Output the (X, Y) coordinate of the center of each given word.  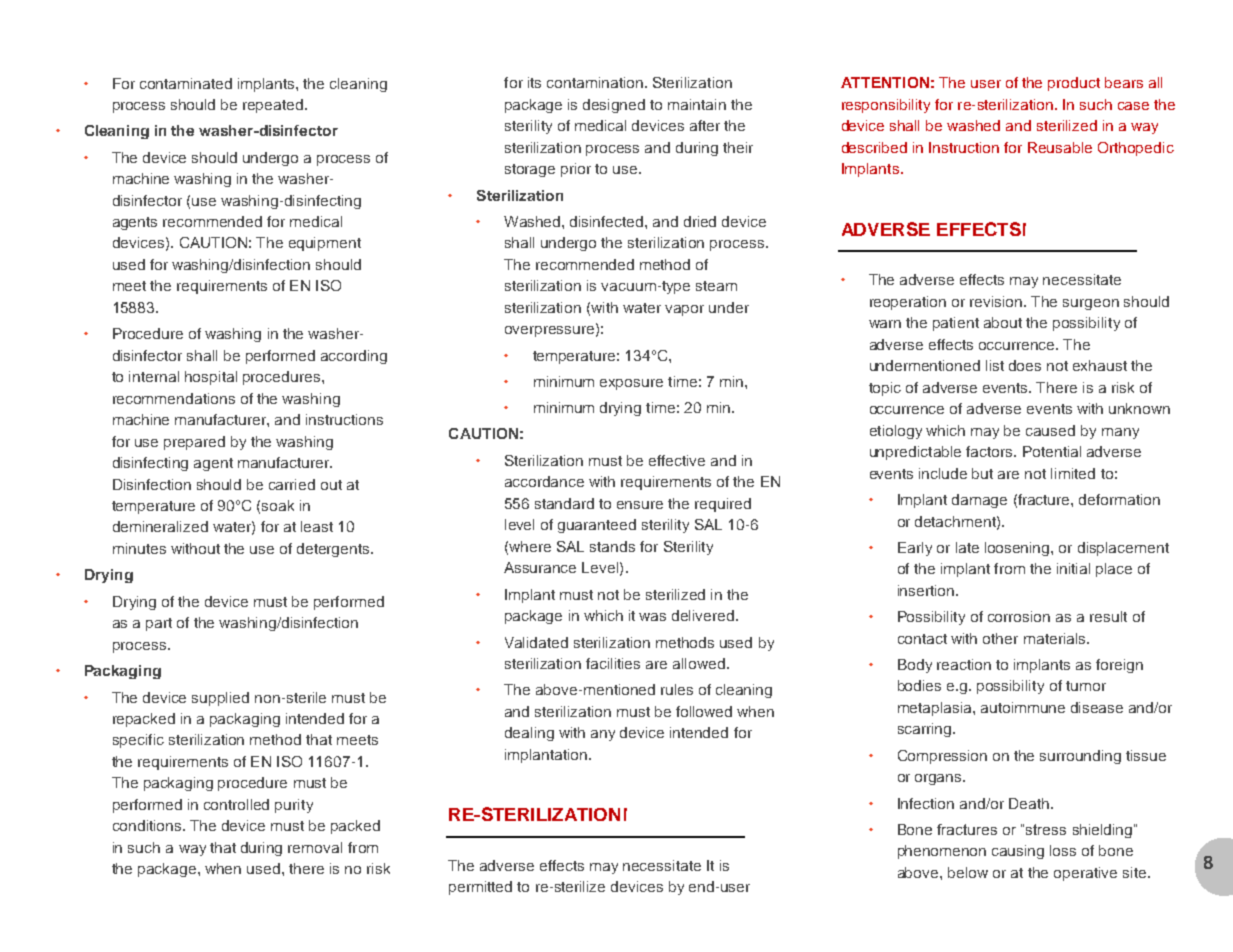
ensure (640, 505)
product (1074, 84)
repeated (274, 106)
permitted (480, 888)
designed (614, 106)
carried (292, 484)
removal (315, 847)
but (982, 473)
